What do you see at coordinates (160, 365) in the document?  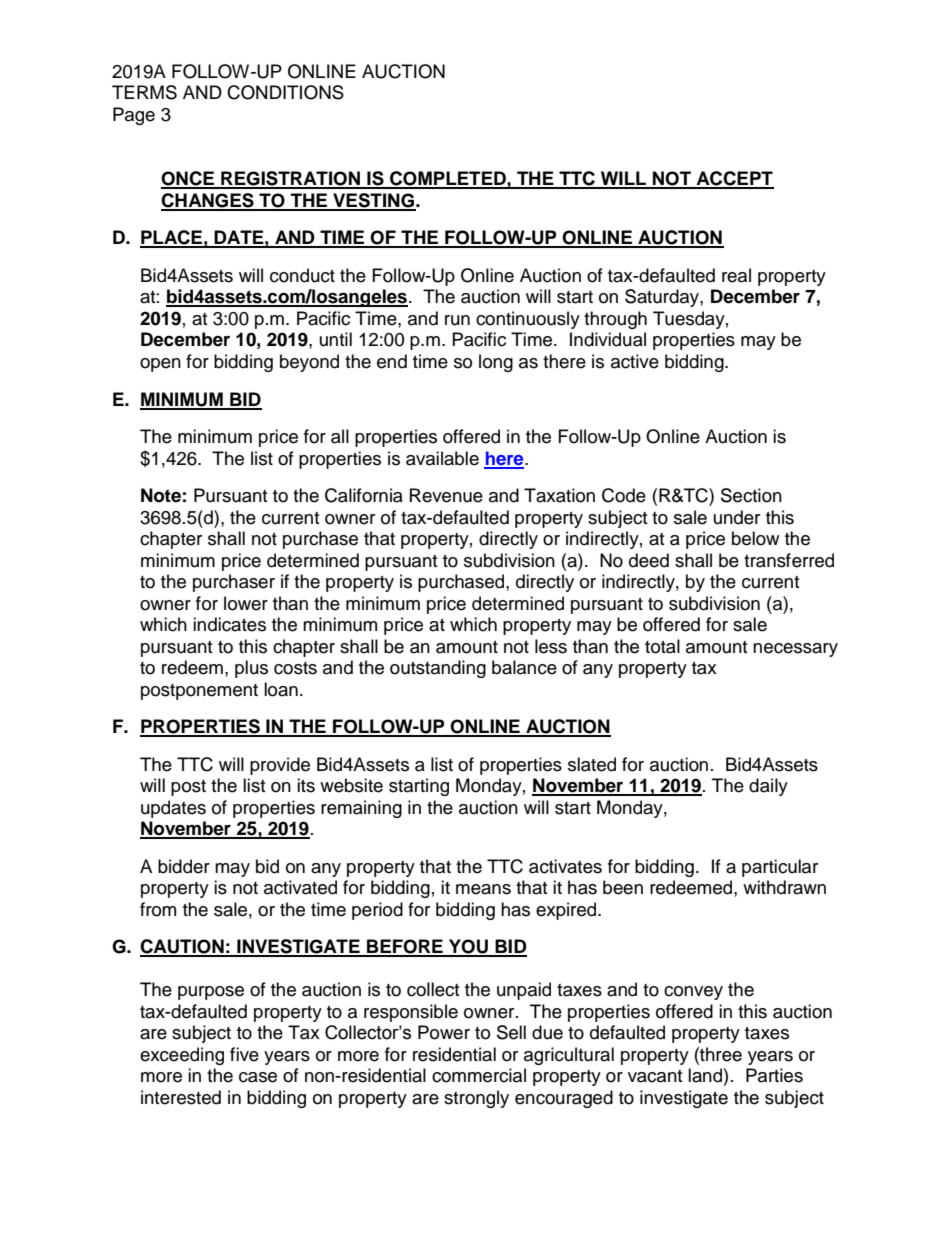 I see `open` at bounding box center [160, 365].
